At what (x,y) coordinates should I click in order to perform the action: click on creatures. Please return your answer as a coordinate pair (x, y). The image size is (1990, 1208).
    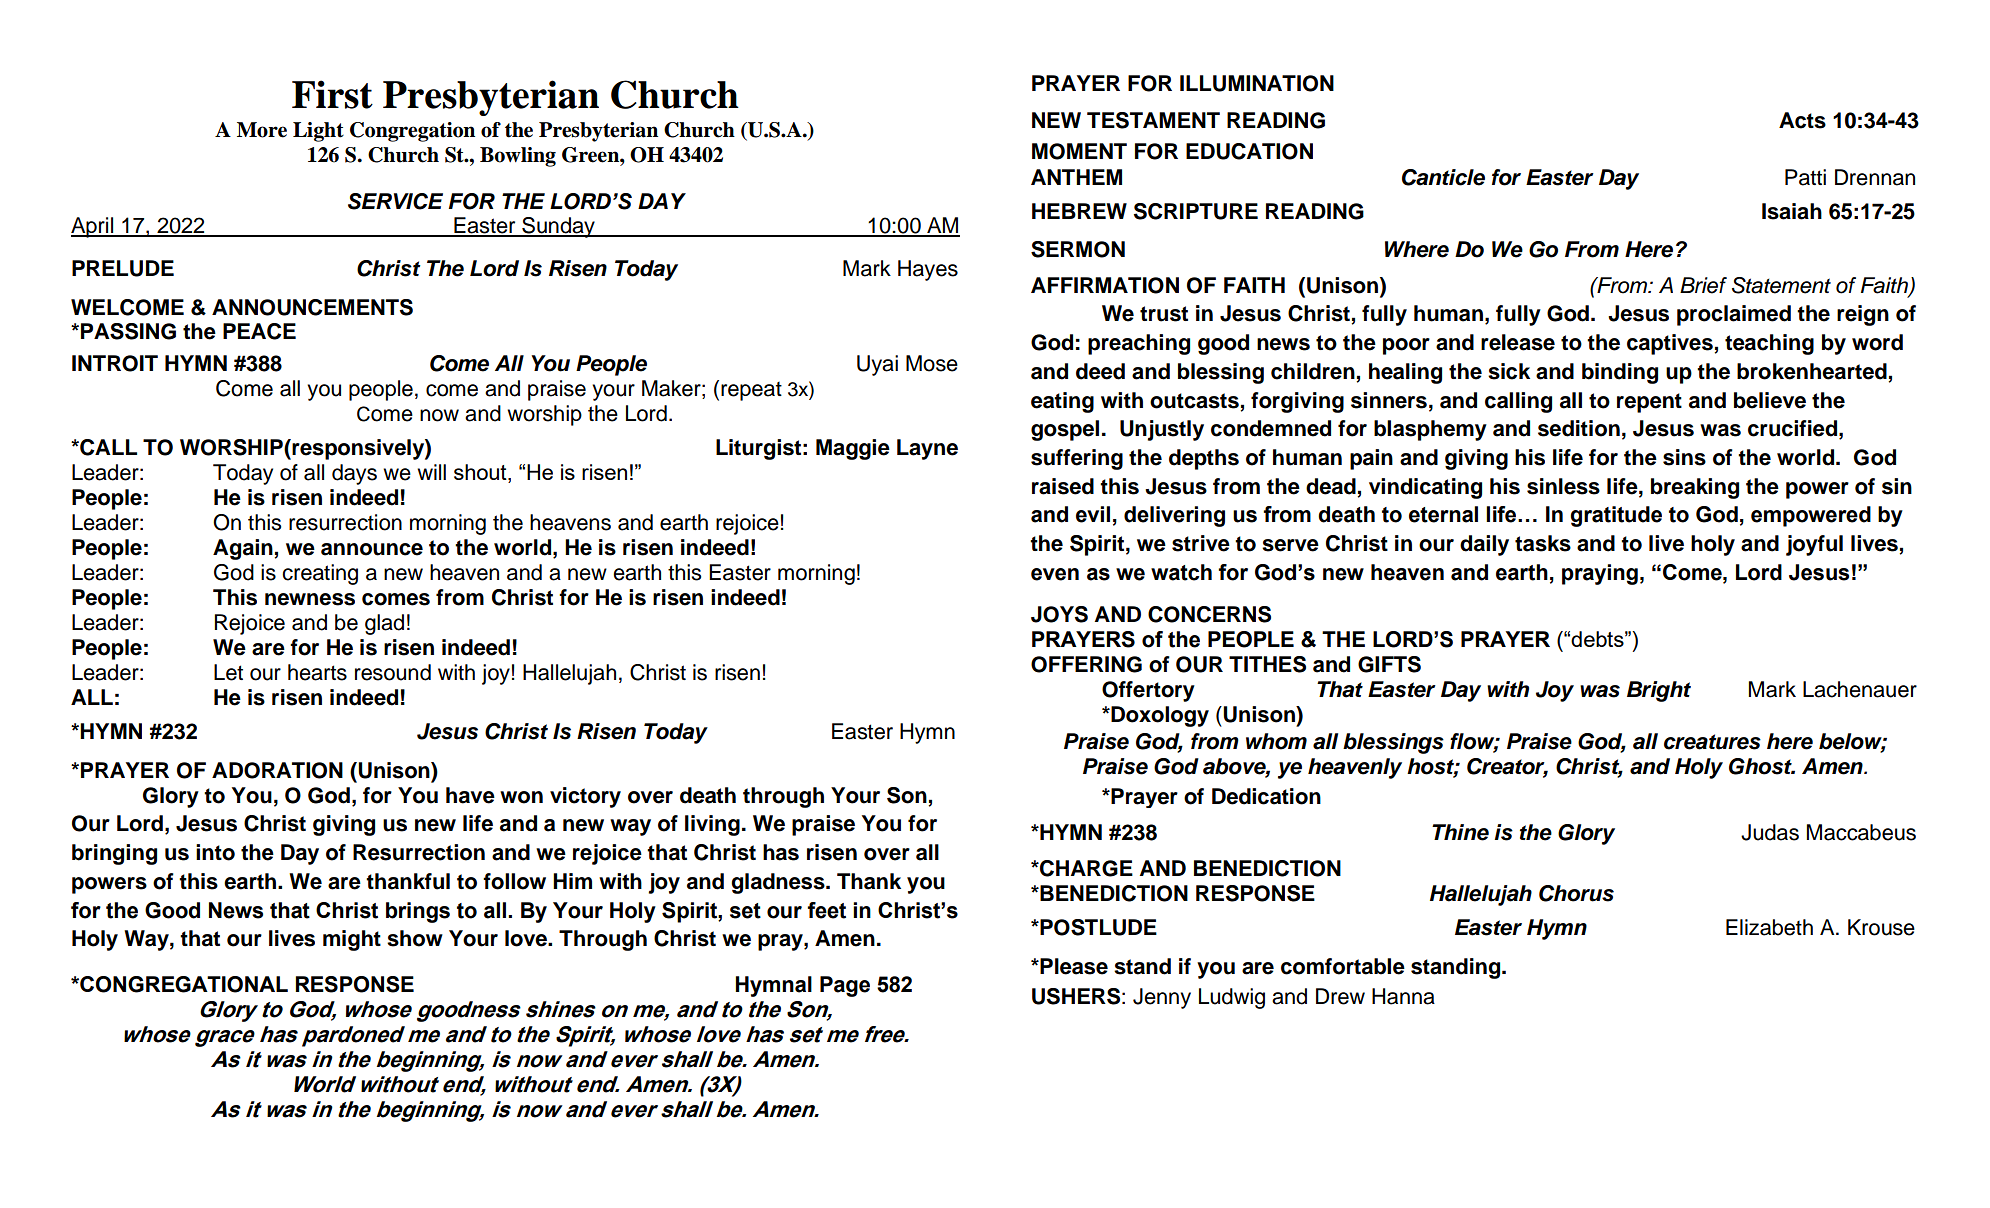
    Looking at the image, I should click on (1712, 742).
